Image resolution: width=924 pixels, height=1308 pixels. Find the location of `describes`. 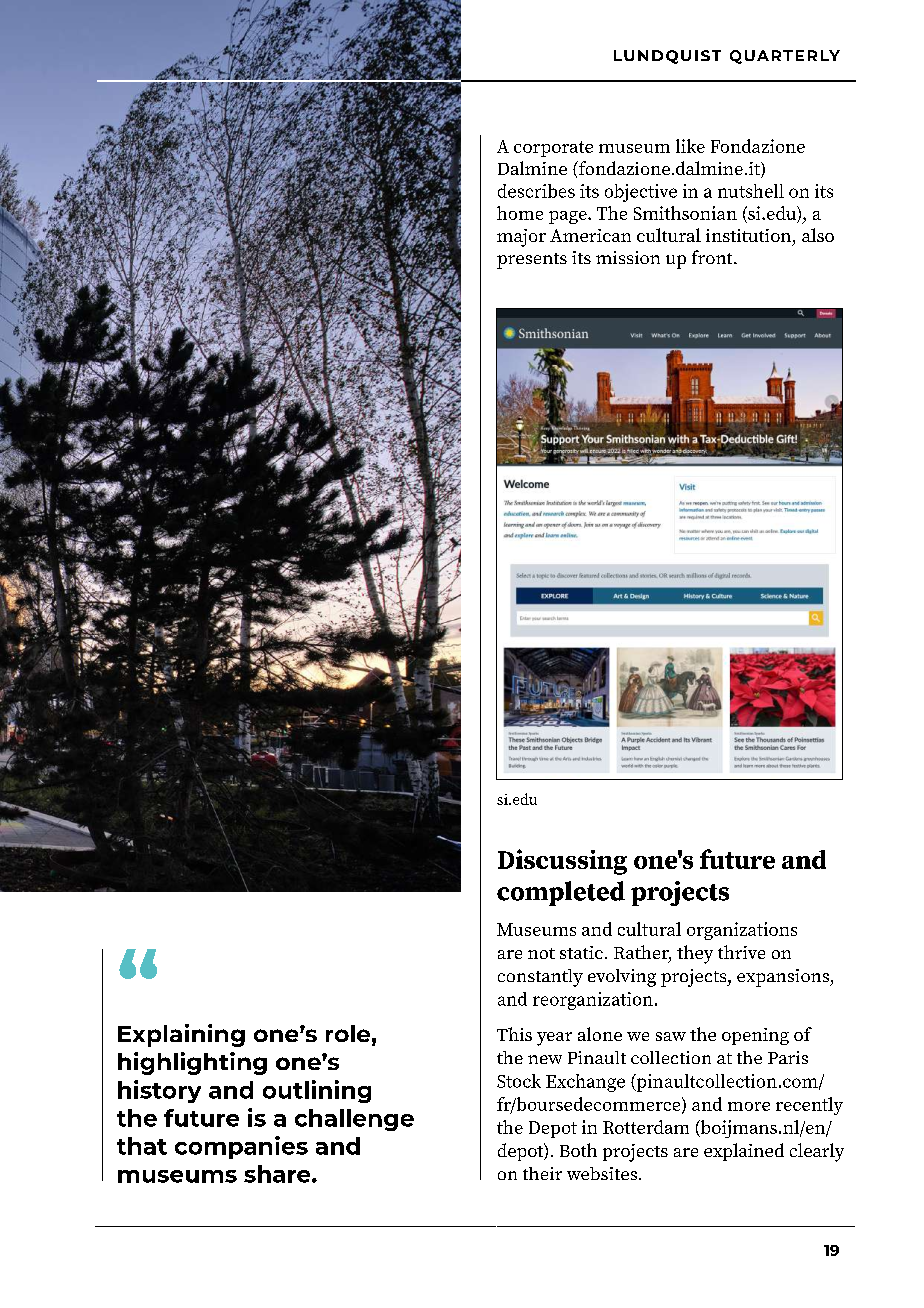

describes is located at coordinates (536, 191).
